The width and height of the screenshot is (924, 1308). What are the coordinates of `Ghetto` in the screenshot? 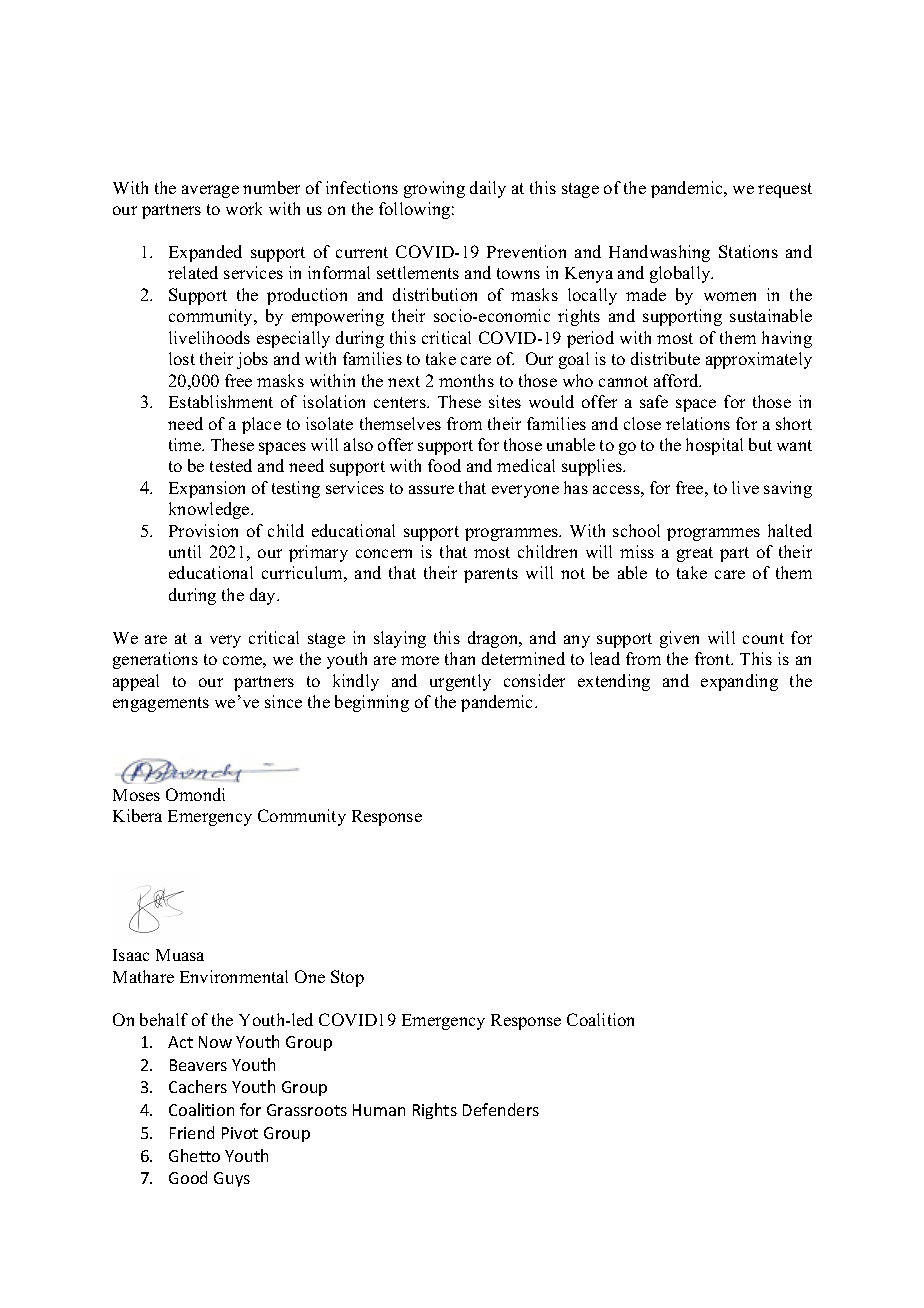 It's located at (194, 1155).
